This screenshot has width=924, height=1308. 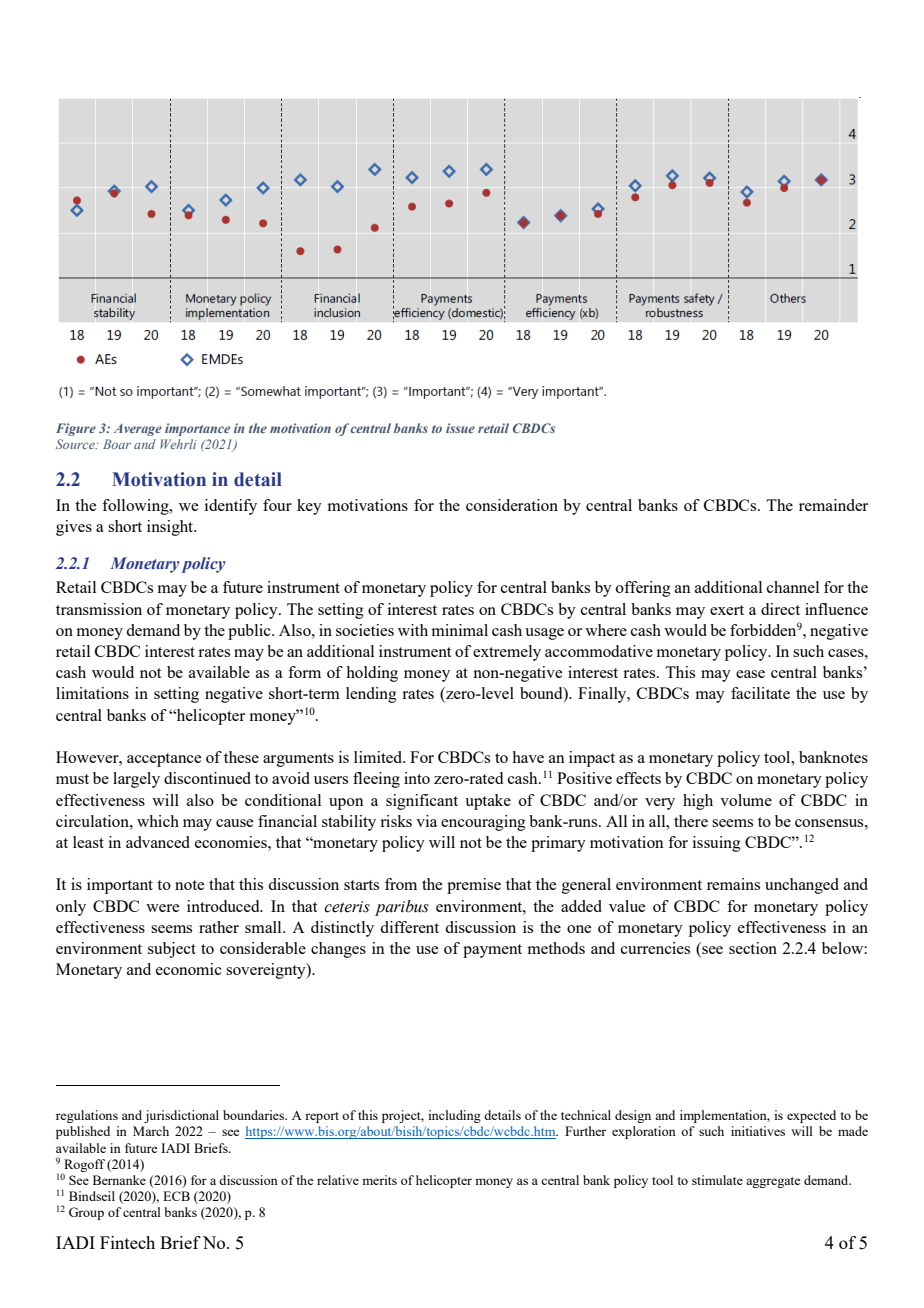 I want to click on advanced, so click(x=158, y=842).
